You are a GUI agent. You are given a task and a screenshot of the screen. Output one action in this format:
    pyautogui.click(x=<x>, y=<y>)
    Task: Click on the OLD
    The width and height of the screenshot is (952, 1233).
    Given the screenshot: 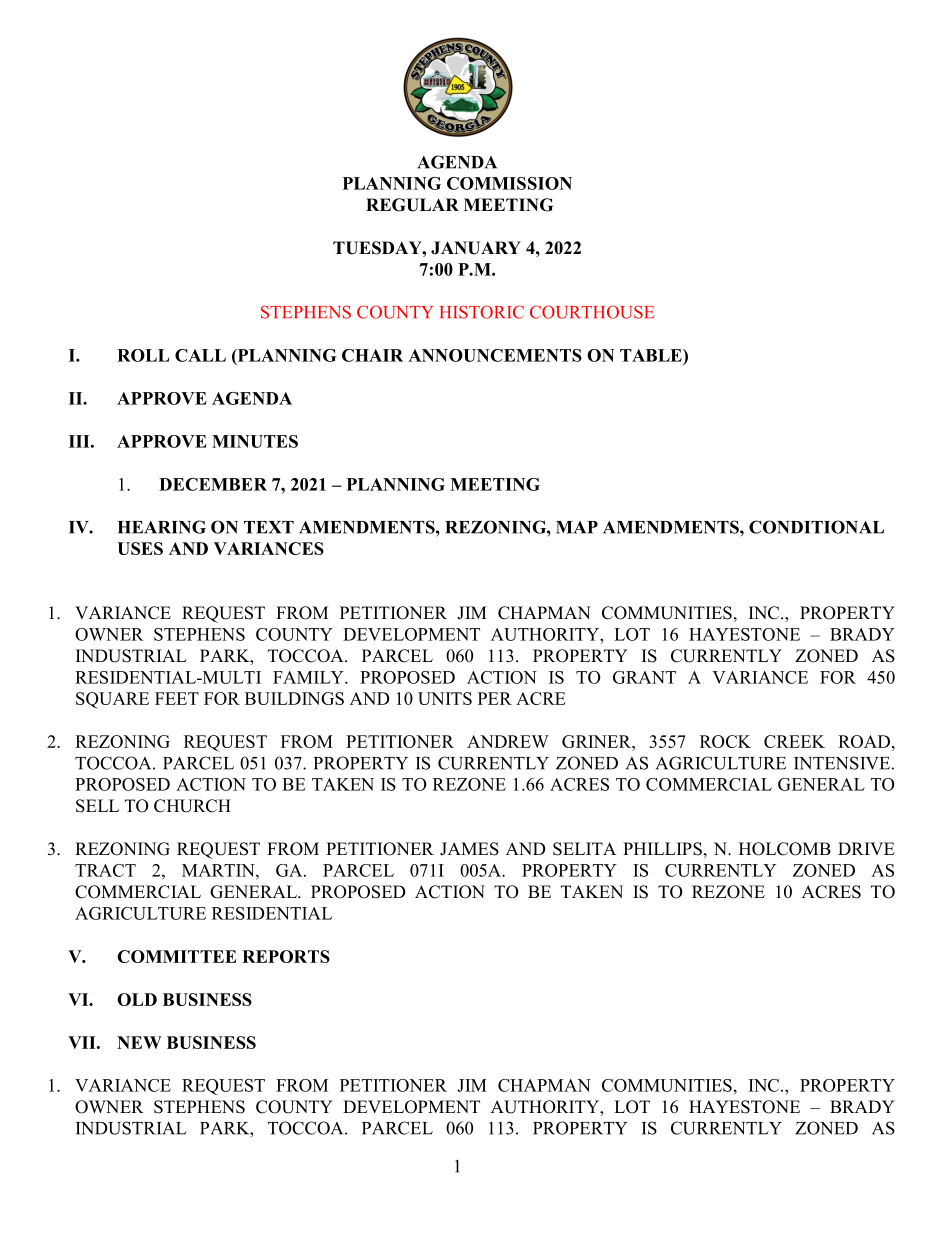 What is the action you would take?
    pyautogui.click(x=137, y=999)
